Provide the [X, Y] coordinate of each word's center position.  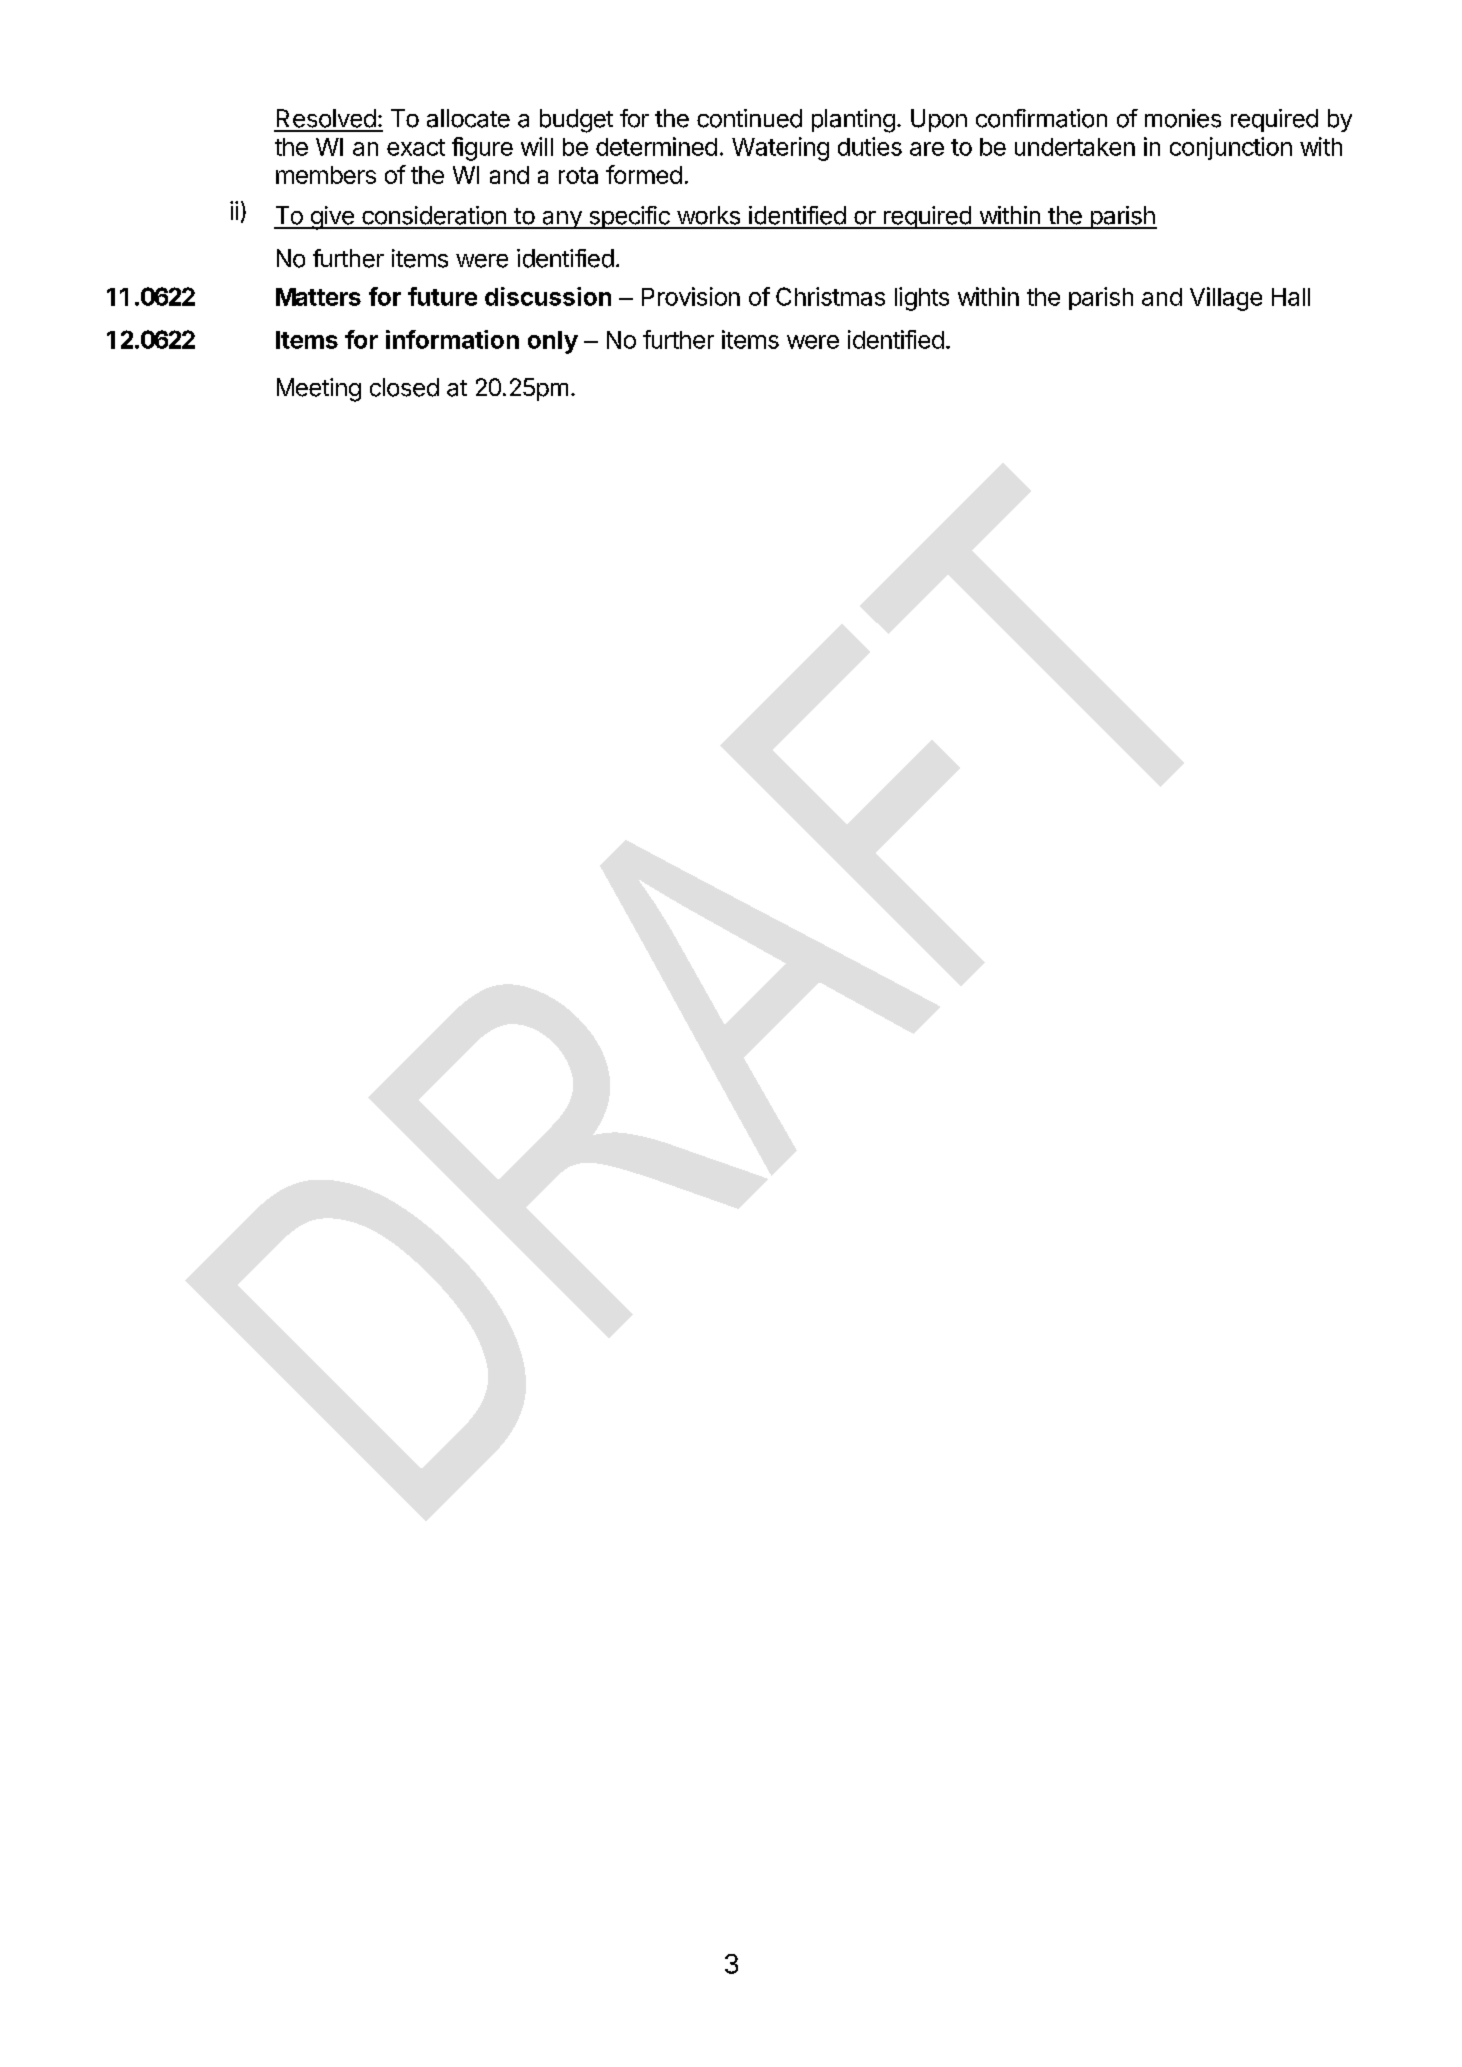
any [562, 220]
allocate [468, 118]
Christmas [830, 296]
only [553, 342]
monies [1183, 118]
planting [853, 121]
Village [1226, 299]
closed [404, 387]
